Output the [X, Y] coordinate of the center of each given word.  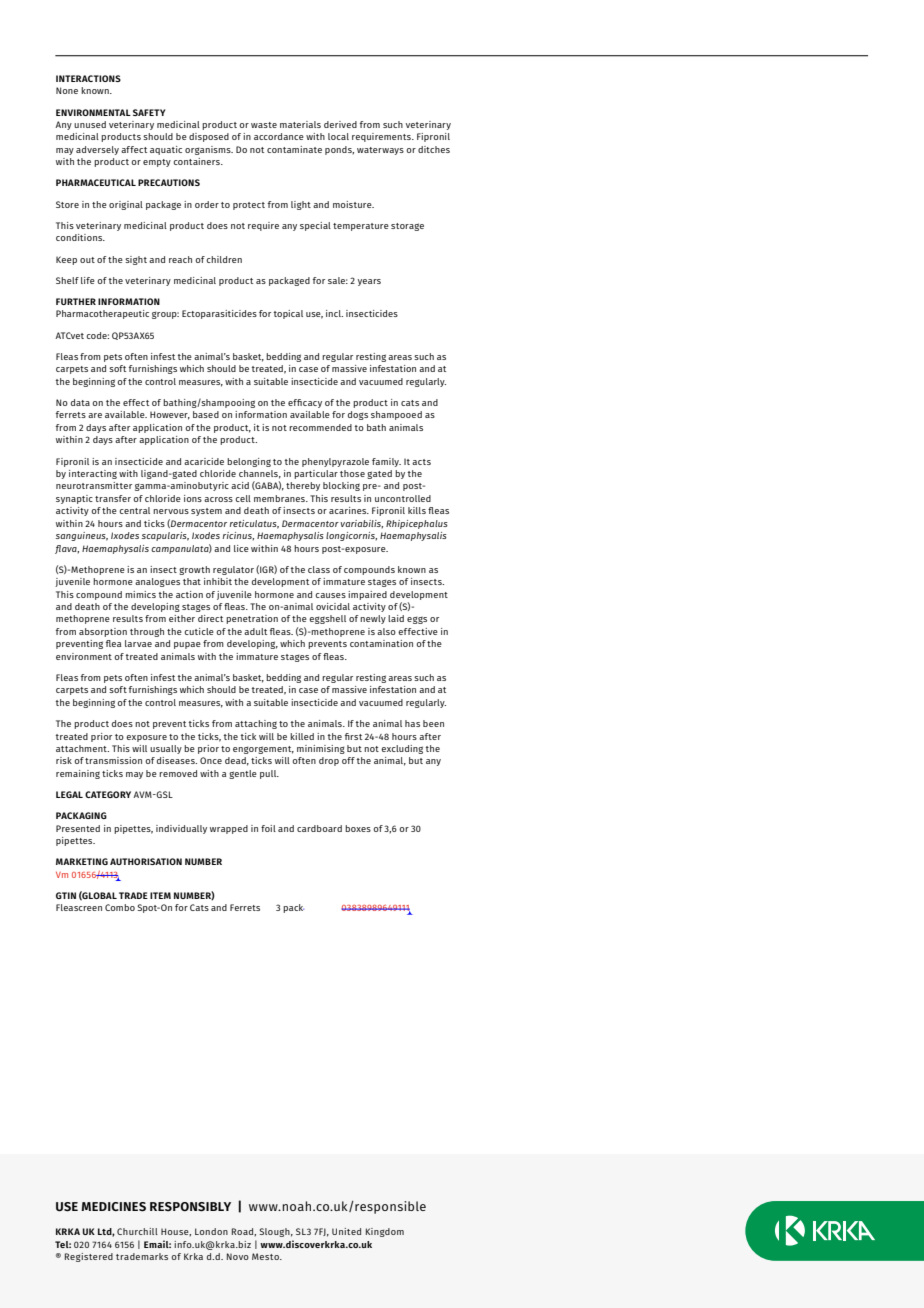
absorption [103, 632]
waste [264, 125]
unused [90, 124]
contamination [381, 643]
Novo [238, 1256]
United [346, 1231]
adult [255, 631]
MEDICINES [113, 1207]
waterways [380, 151]
